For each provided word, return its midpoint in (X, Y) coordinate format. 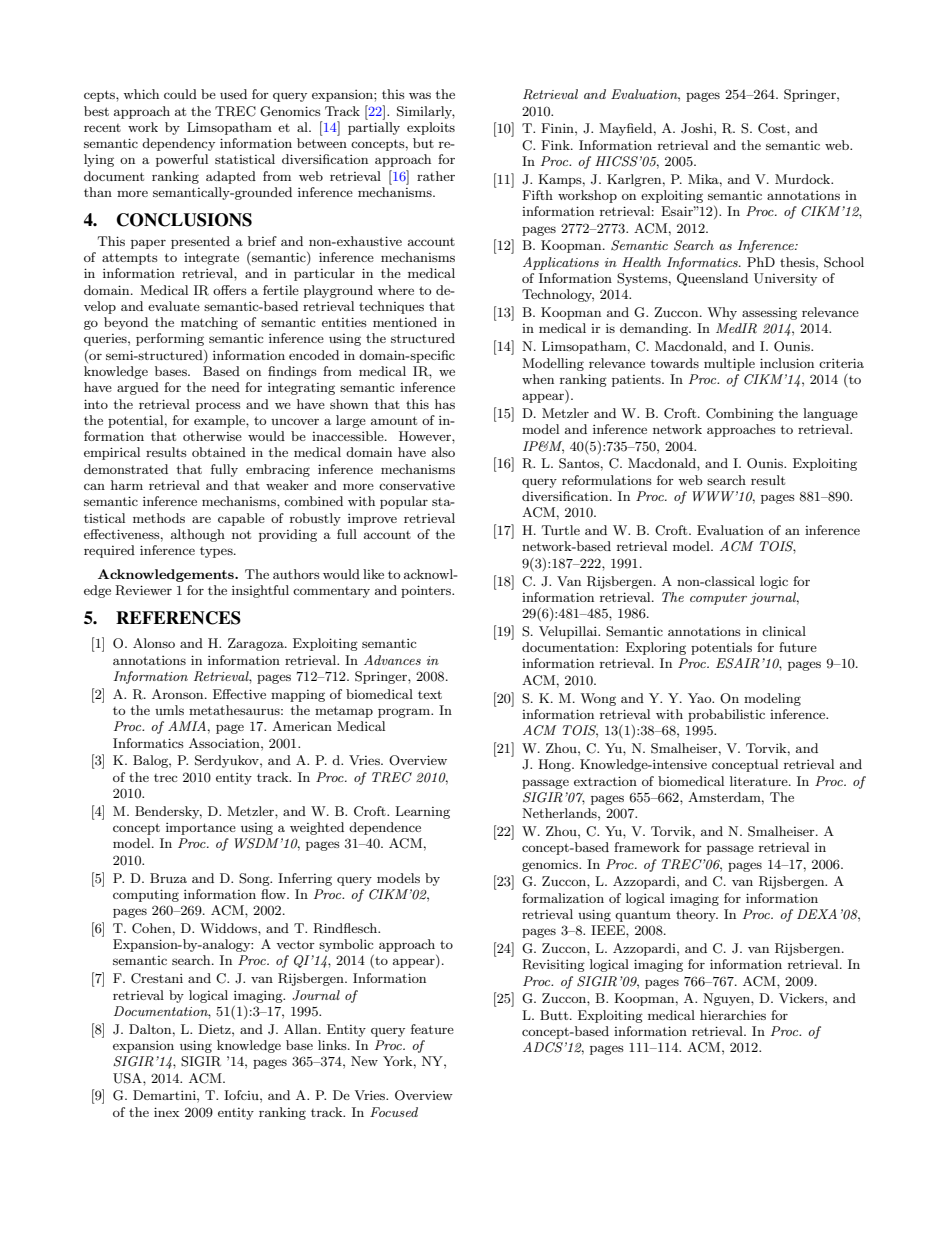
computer (718, 599)
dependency (178, 144)
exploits (431, 128)
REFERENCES (178, 618)
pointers (427, 591)
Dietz (215, 1029)
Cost (773, 128)
